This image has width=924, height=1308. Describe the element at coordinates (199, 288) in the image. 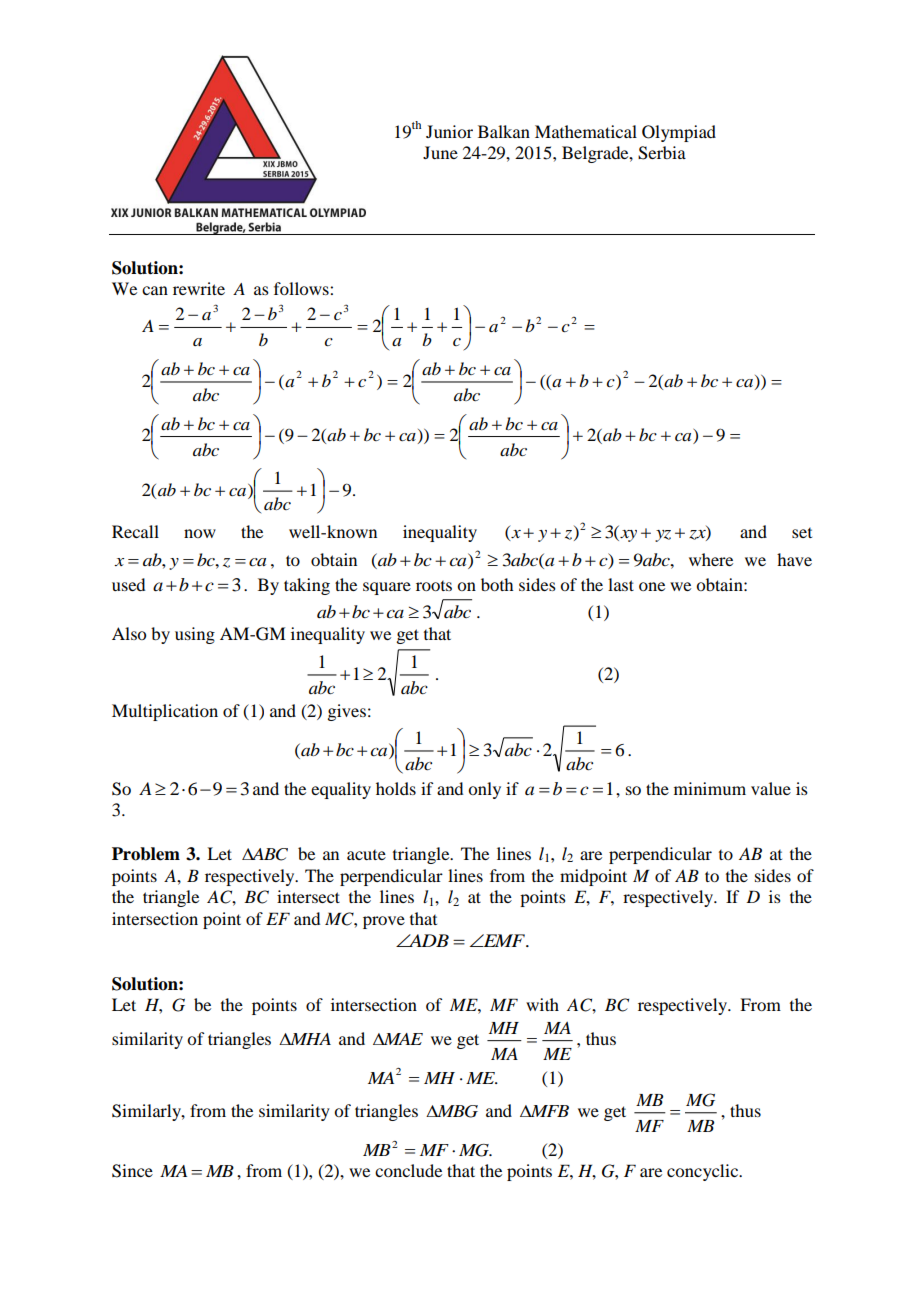

I see `rewrite` at that location.
